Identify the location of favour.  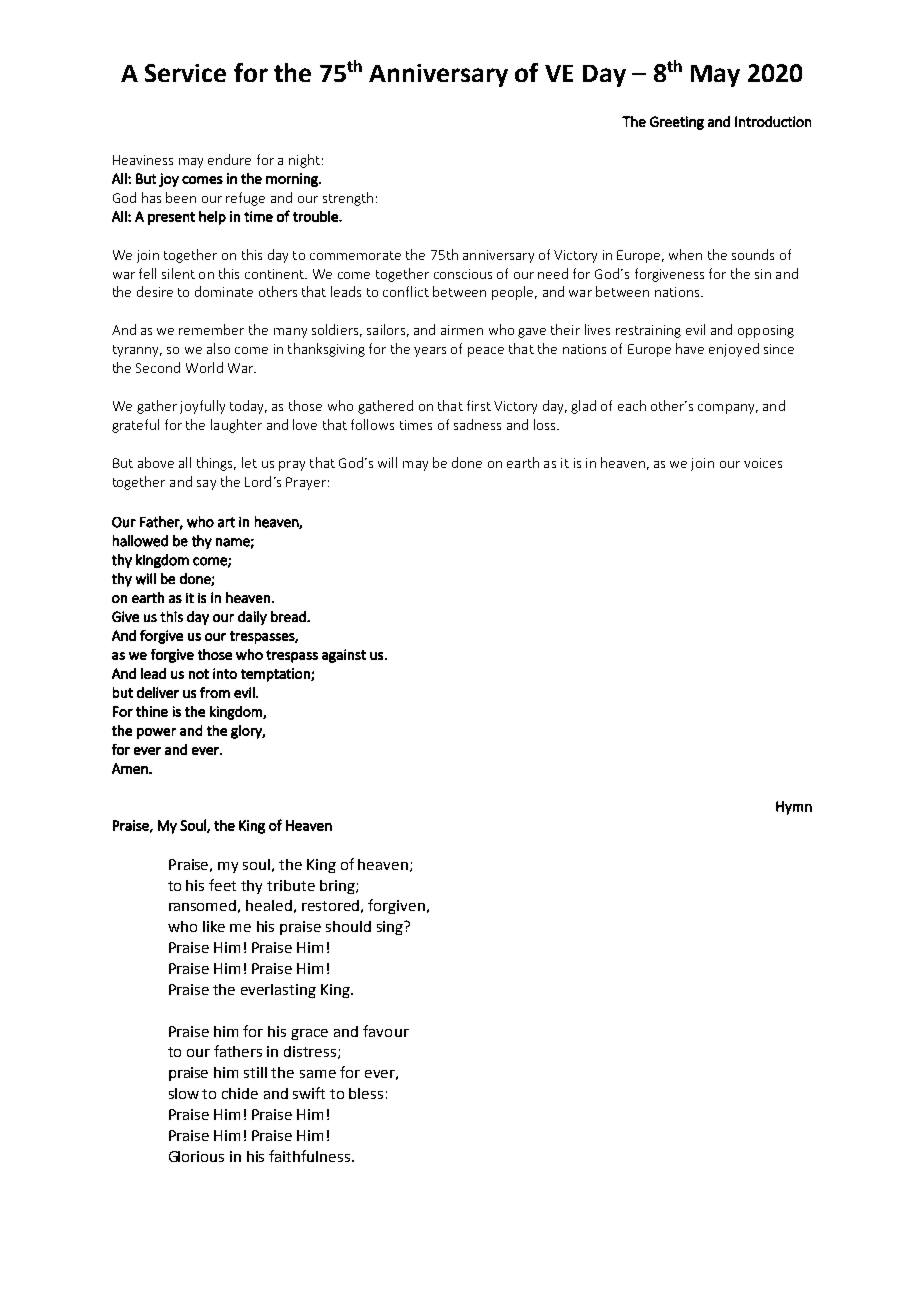
(386, 1031).
